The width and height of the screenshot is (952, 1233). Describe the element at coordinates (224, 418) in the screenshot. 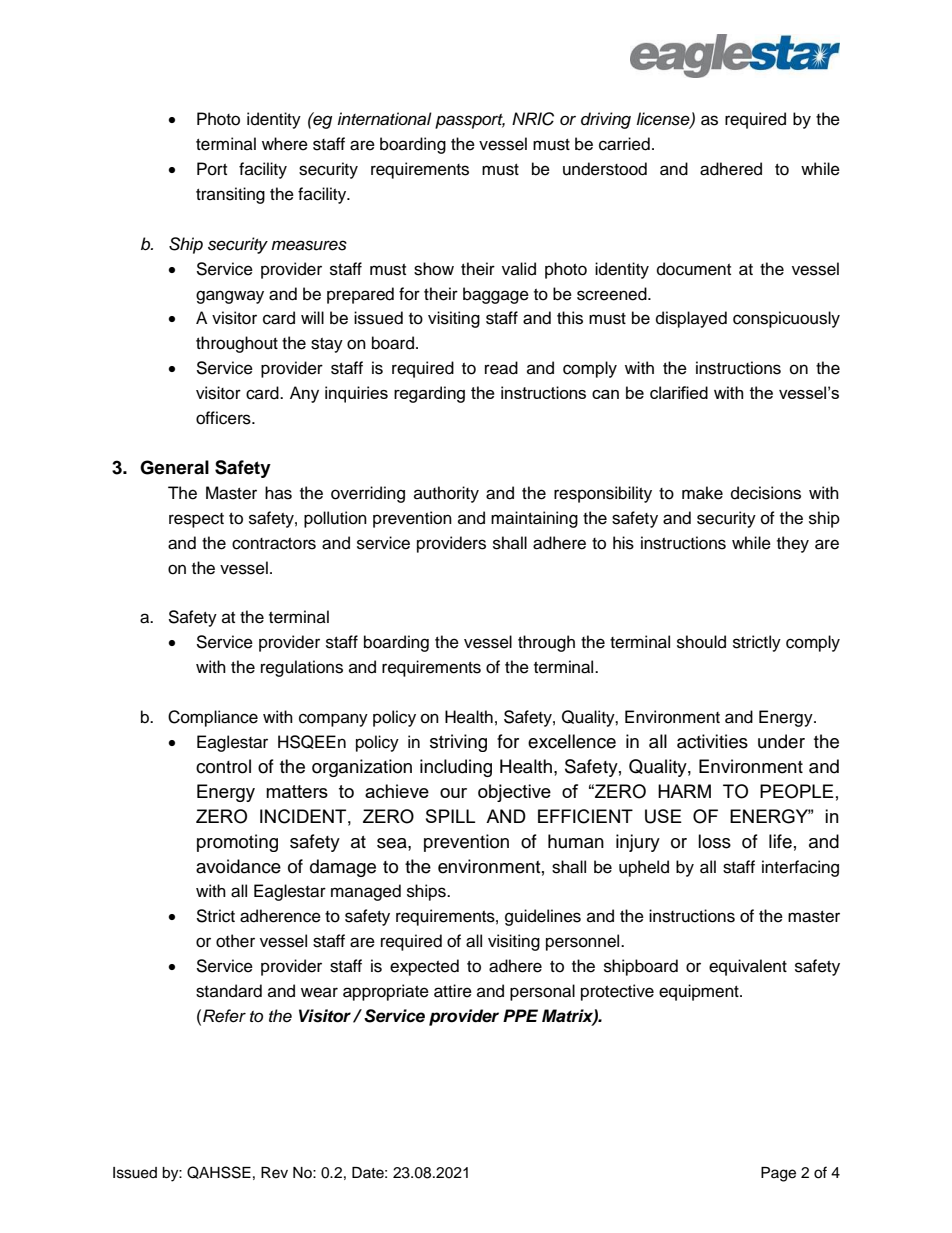

I see `officers` at that location.
